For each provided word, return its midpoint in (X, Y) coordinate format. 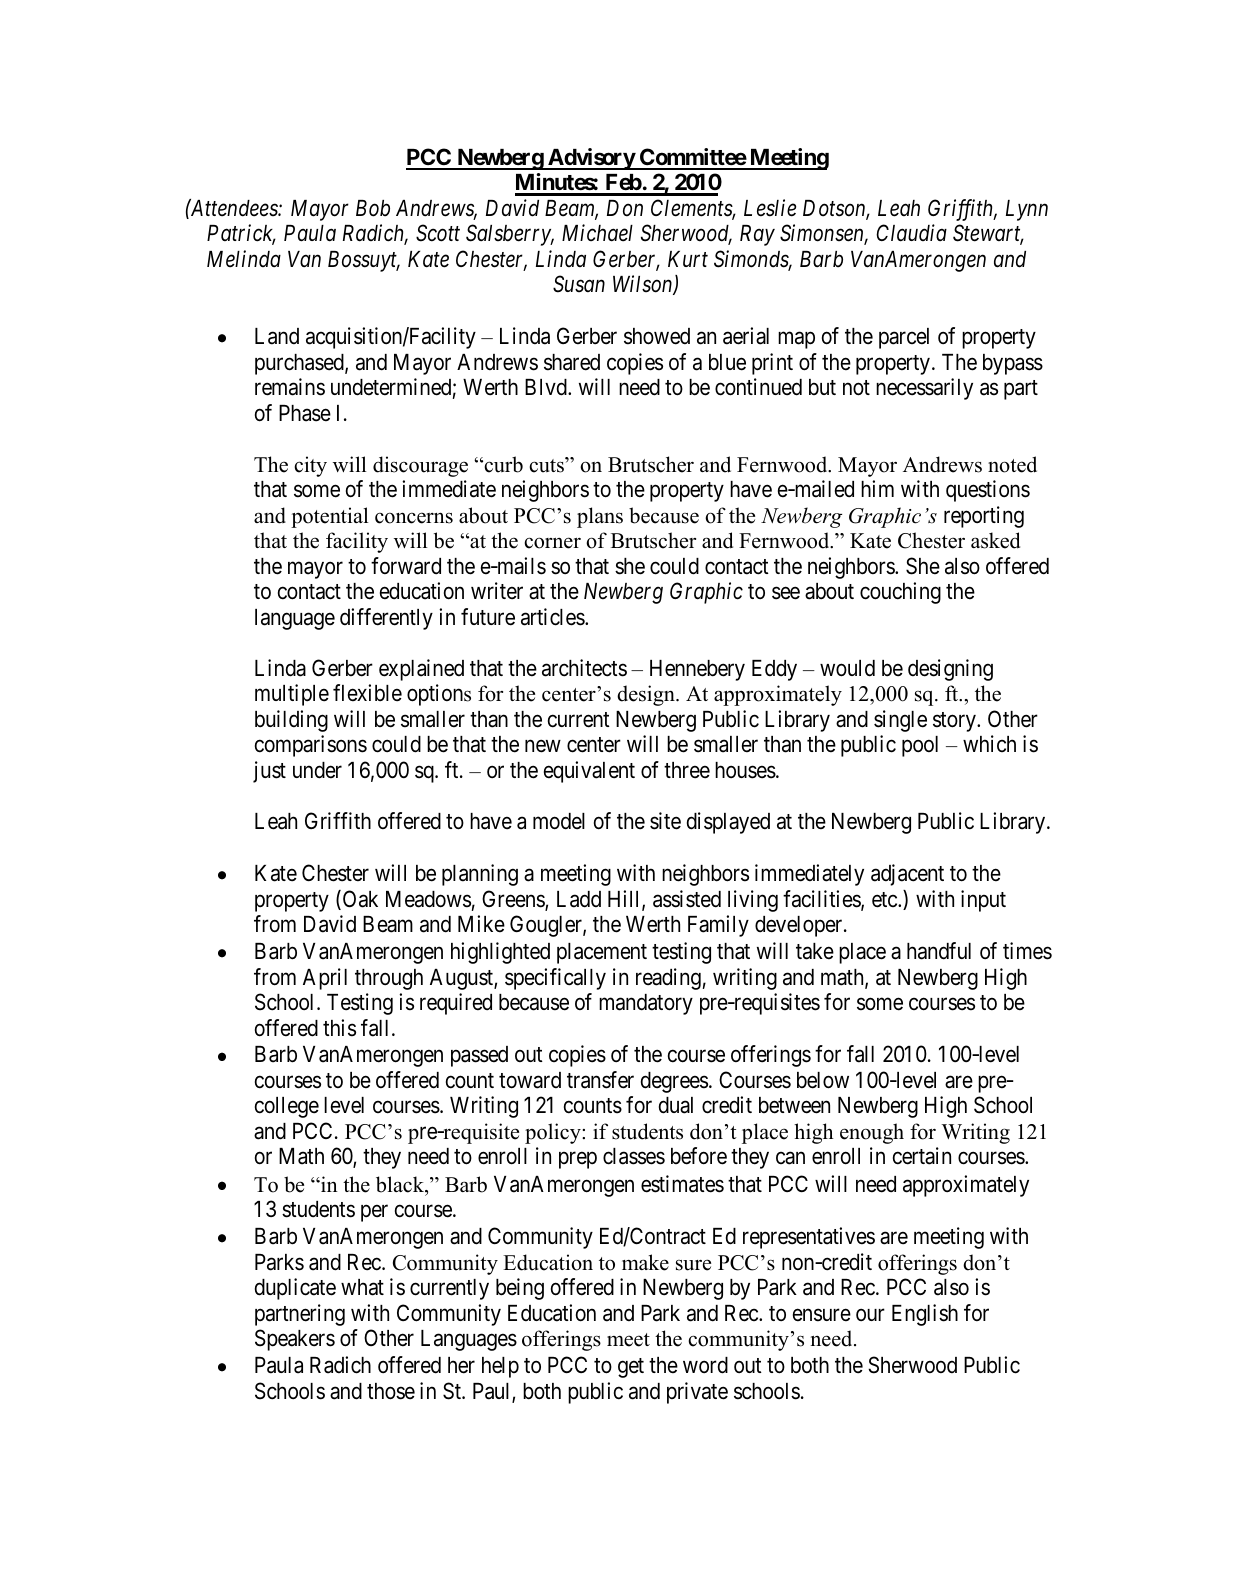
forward (406, 566)
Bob (373, 208)
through (389, 979)
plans (600, 517)
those (391, 1391)
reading (668, 979)
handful (939, 951)
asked (995, 540)
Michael (597, 233)
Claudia (911, 233)
